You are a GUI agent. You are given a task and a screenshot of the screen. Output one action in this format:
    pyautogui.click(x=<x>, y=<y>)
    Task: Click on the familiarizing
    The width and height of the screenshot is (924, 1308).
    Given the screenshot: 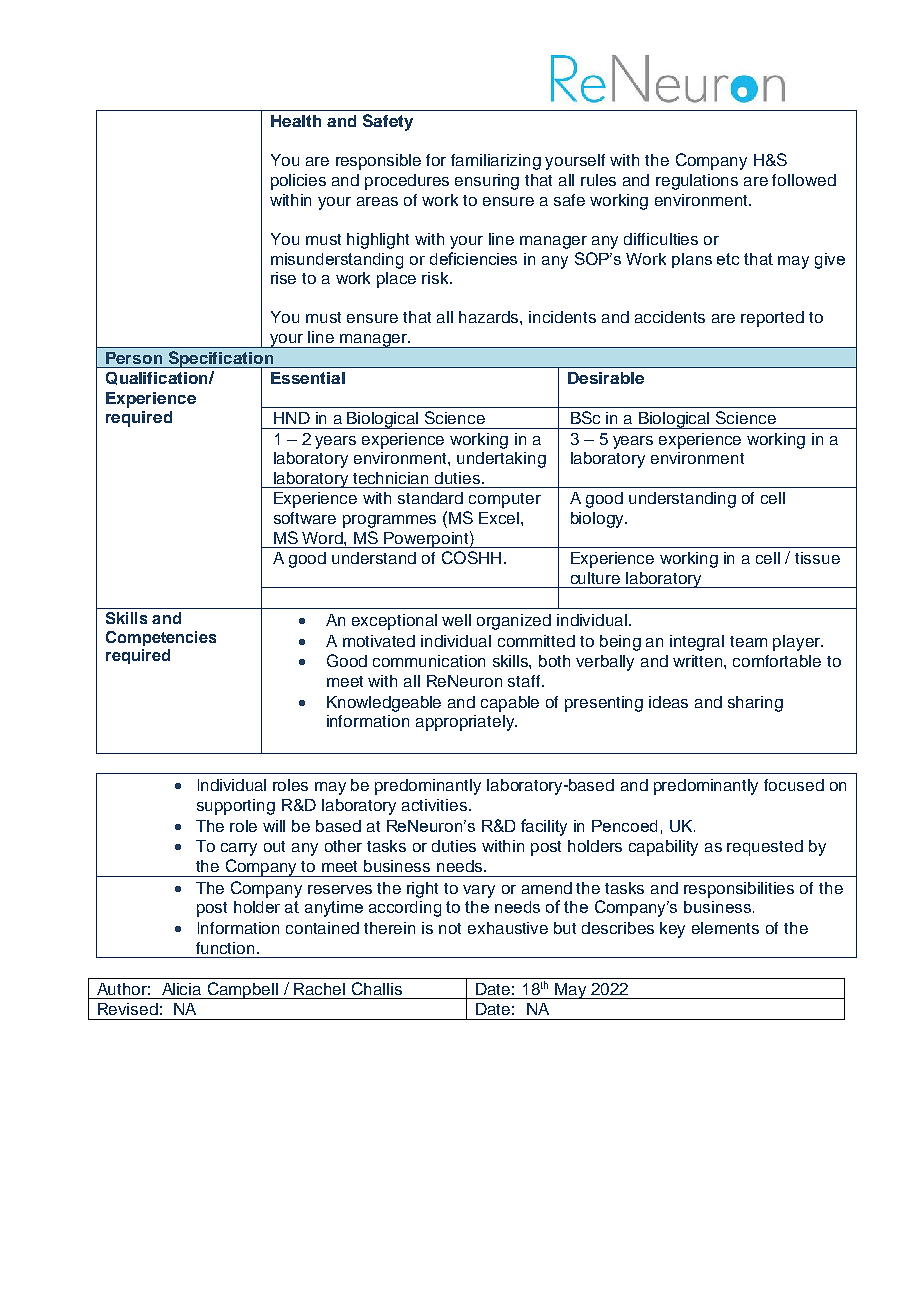 What is the action you would take?
    pyautogui.click(x=496, y=162)
